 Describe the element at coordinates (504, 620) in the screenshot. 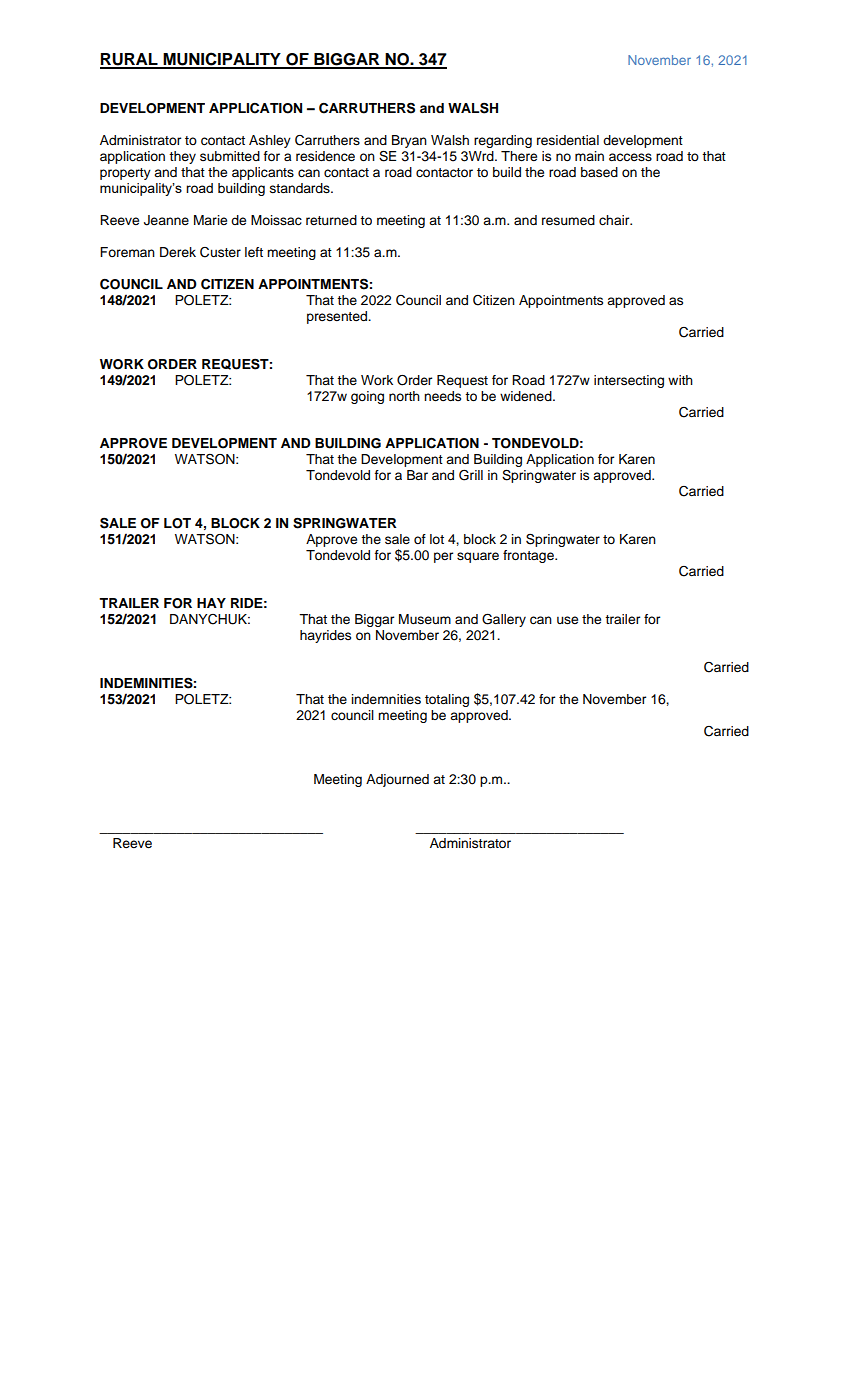

I see `Gallery` at that location.
